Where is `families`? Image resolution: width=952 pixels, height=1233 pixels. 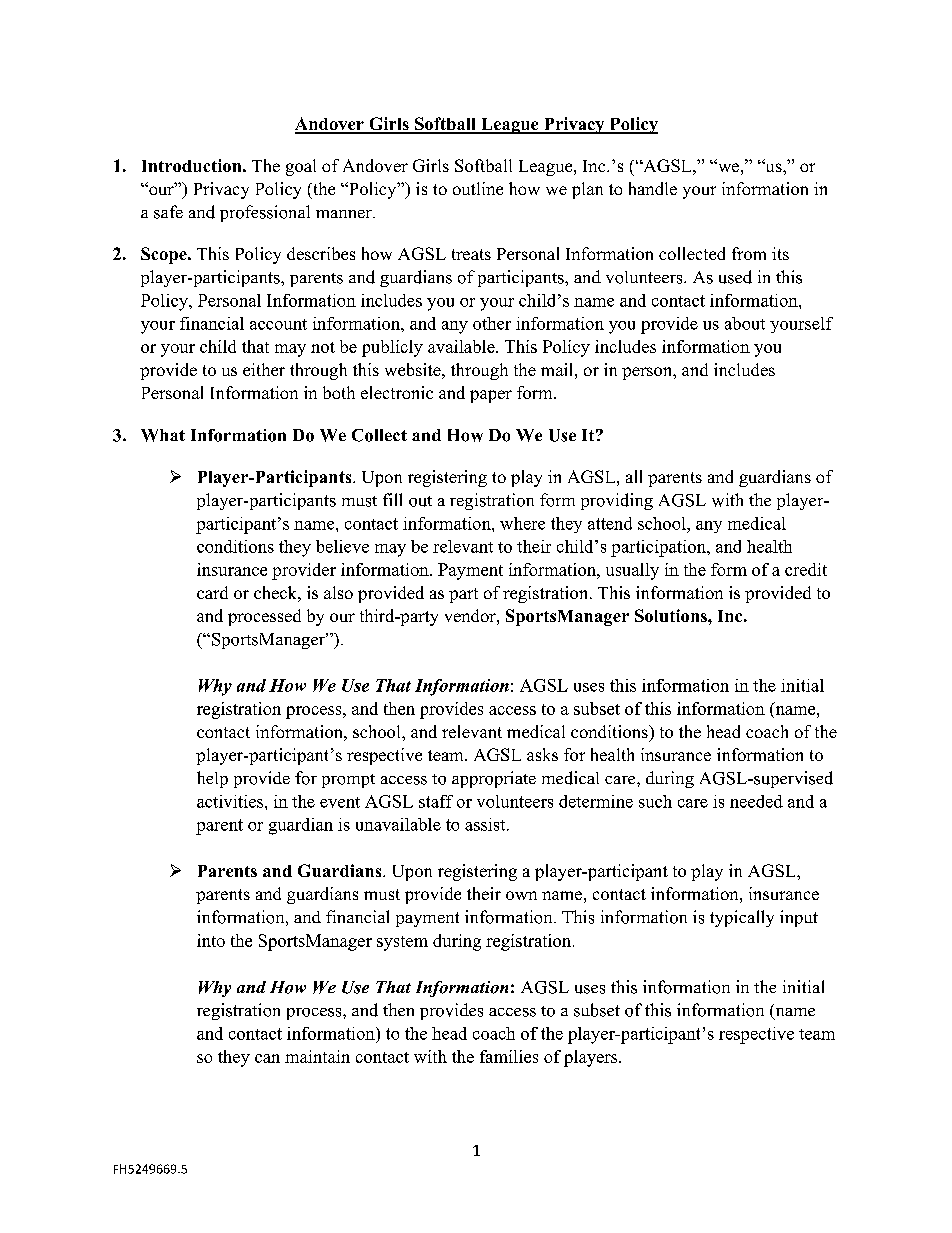
families is located at coordinates (509, 1056).
